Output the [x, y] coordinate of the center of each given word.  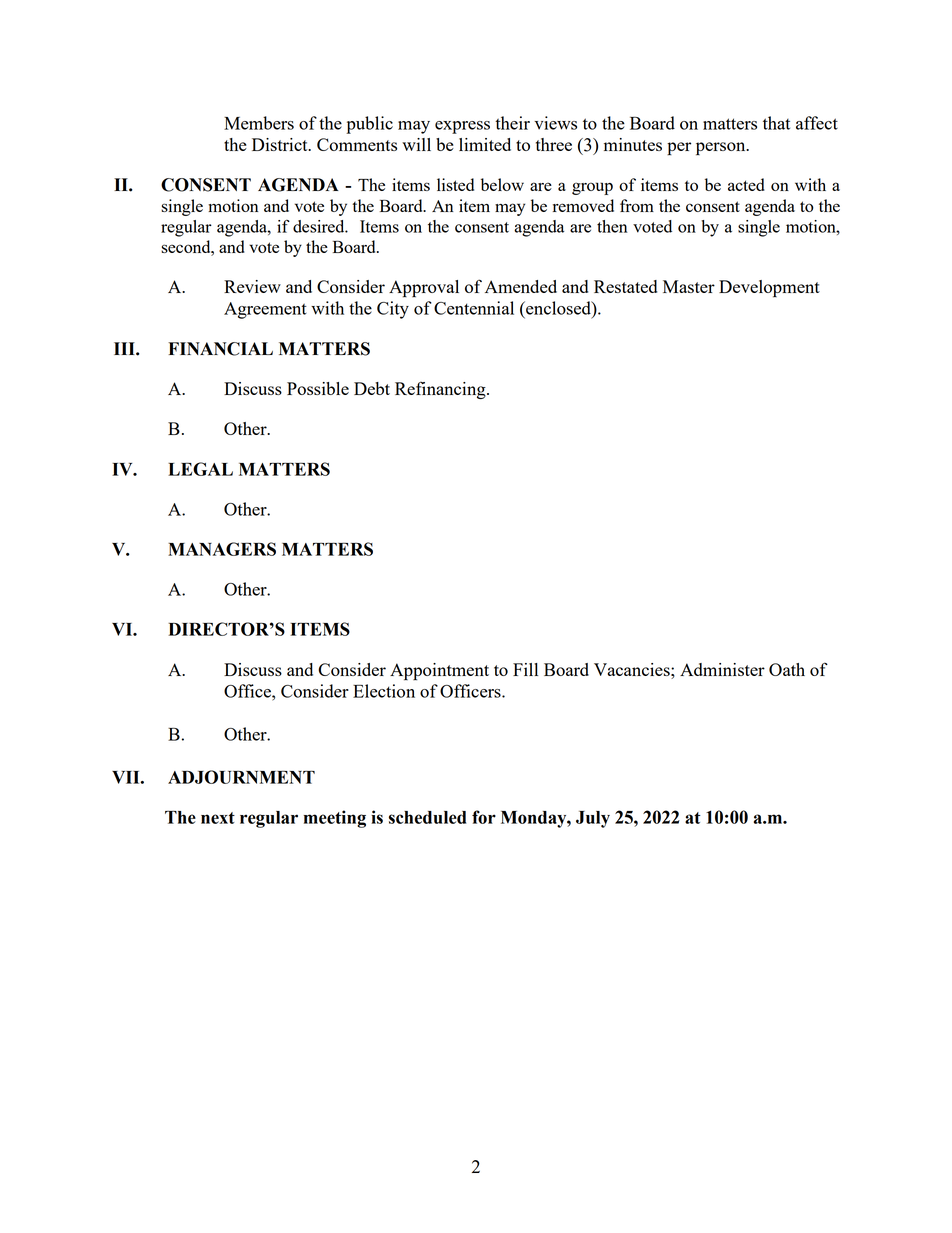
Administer [722, 669]
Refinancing [441, 390]
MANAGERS [222, 549]
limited [485, 144]
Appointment [439, 672]
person [722, 149]
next [218, 818]
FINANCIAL [220, 349]
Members [259, 123]
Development [769, 289]
